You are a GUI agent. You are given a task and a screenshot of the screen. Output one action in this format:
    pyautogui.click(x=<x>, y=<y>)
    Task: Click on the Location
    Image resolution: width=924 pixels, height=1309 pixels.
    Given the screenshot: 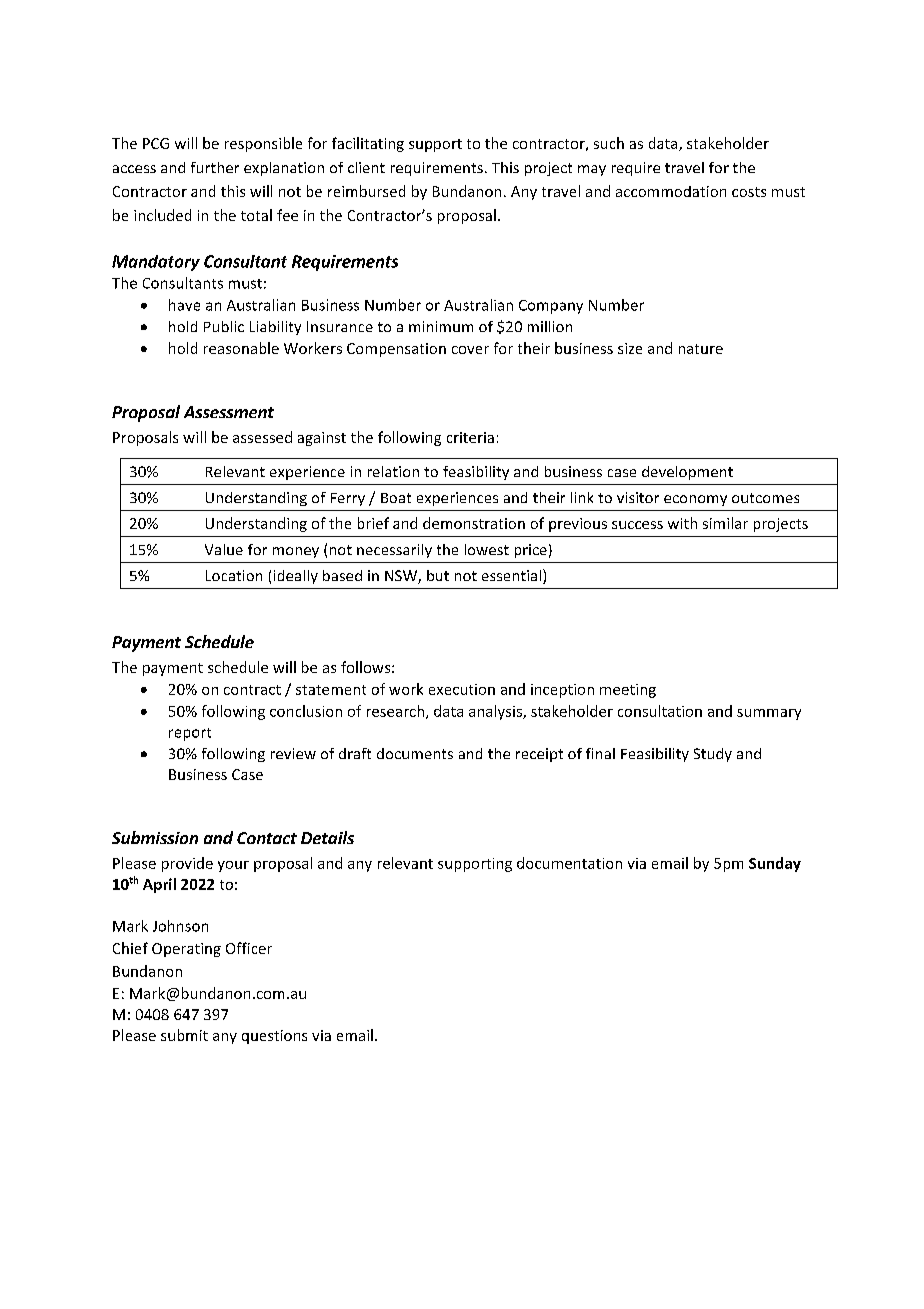 What is the action you would take?
    pyautogui.click(x=234, y=575)
